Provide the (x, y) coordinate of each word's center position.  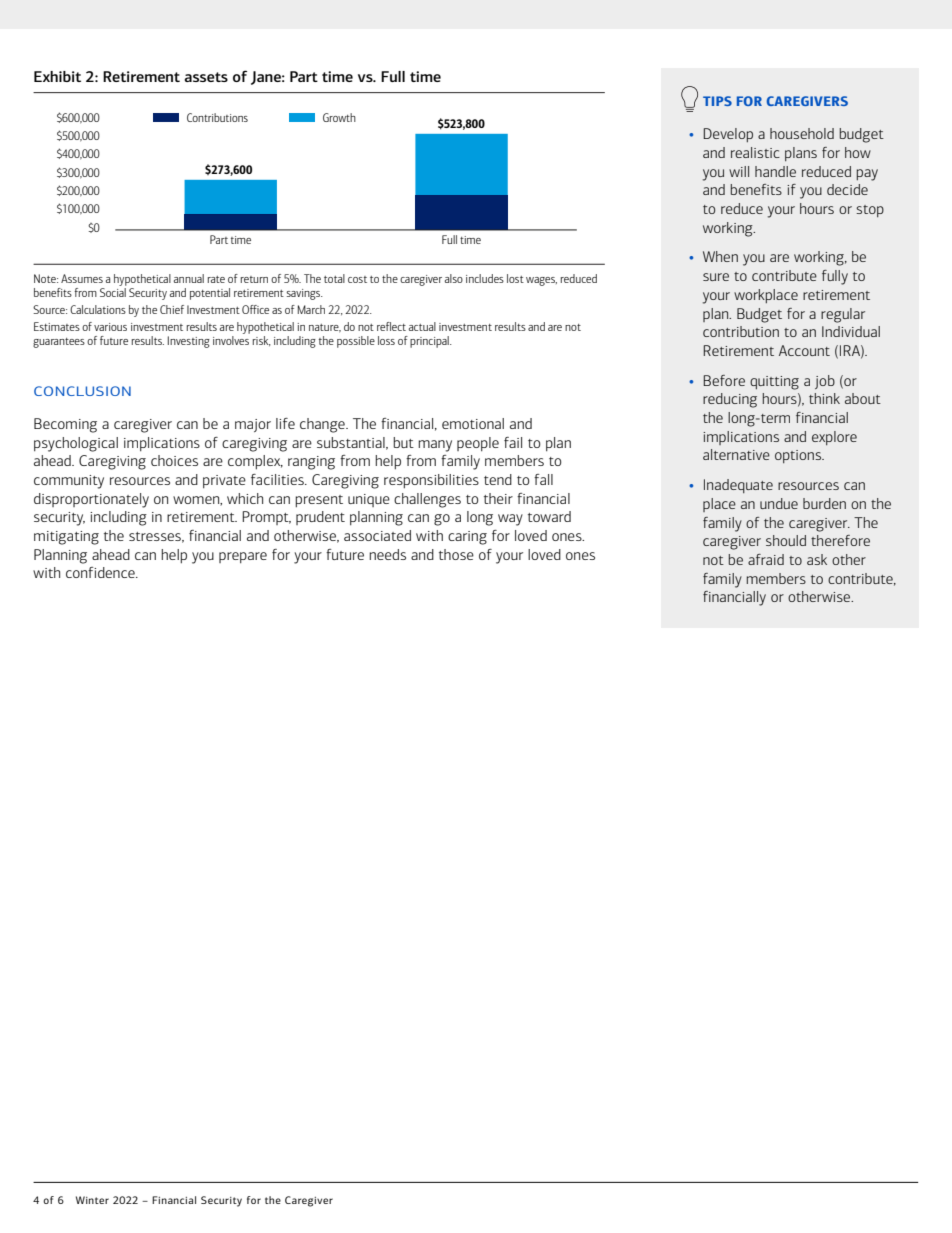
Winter (92, 1200)
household (802, 133)
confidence (101, 572)
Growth (339, 117)
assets (206, 77)
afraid (766, 559)
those (456, 554)
